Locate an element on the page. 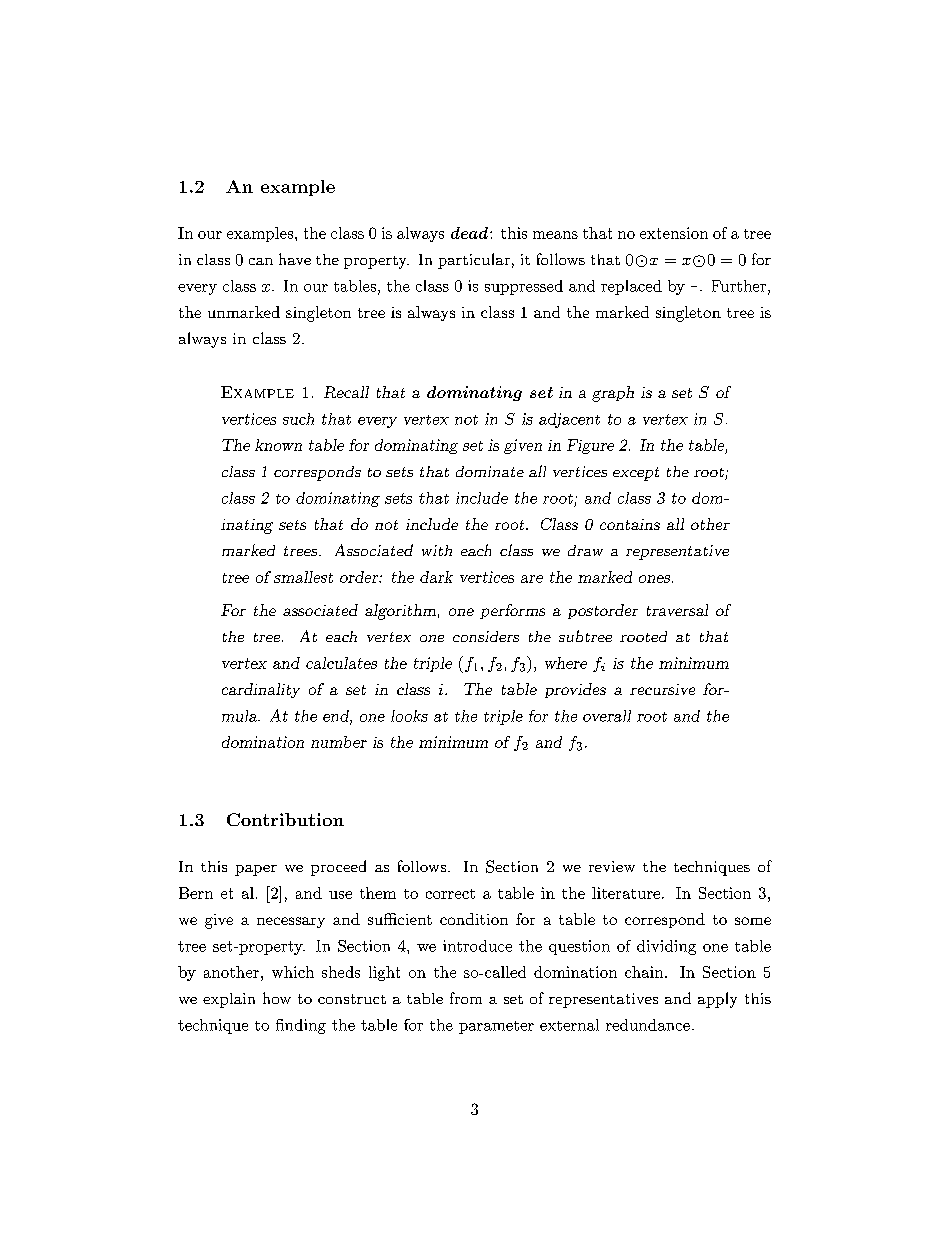 This image has height=1233, width=952. known is located at coordinates (278, 445).
